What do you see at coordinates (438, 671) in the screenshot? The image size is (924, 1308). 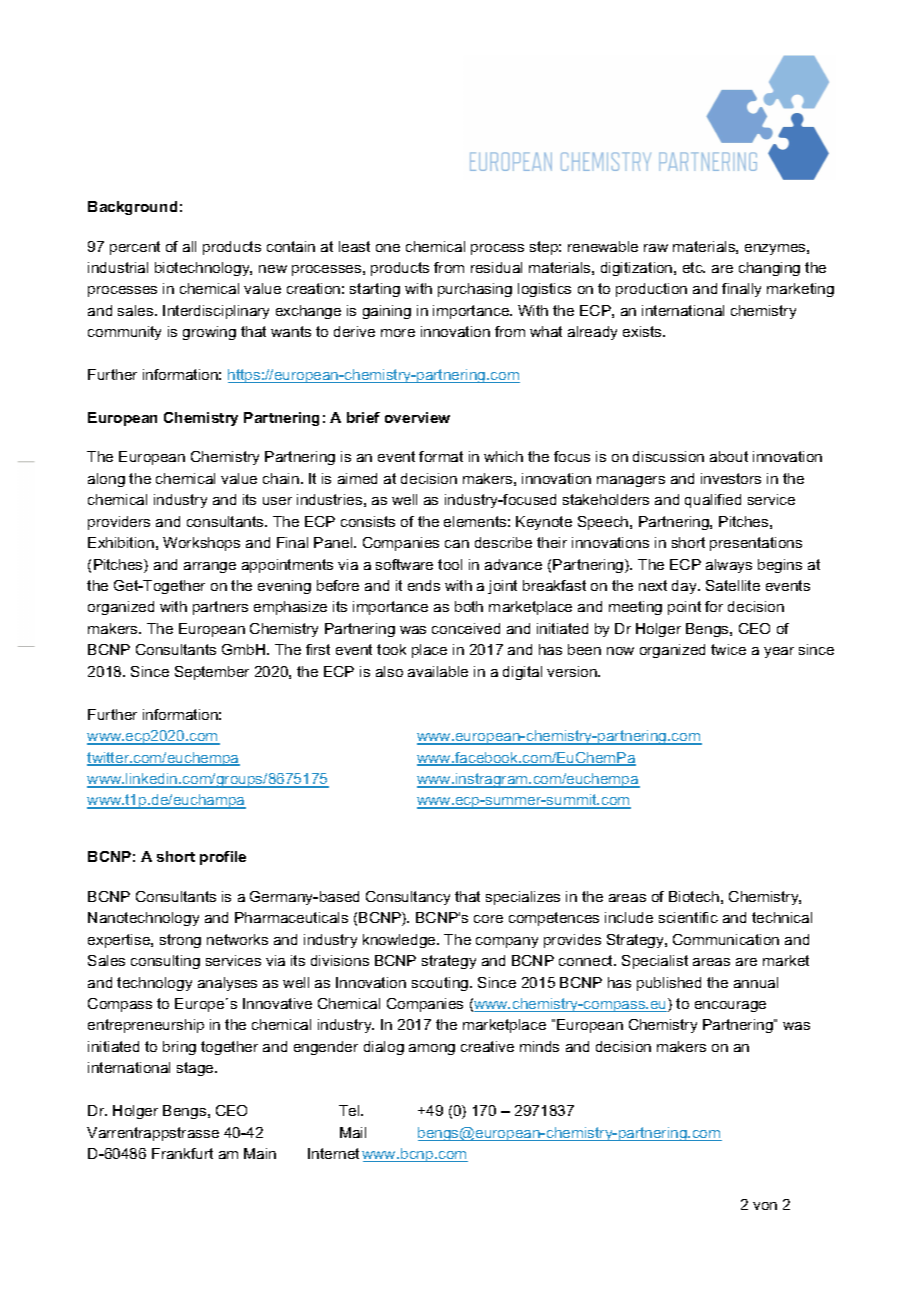 I see `available` at bounding box center [438, 671].
